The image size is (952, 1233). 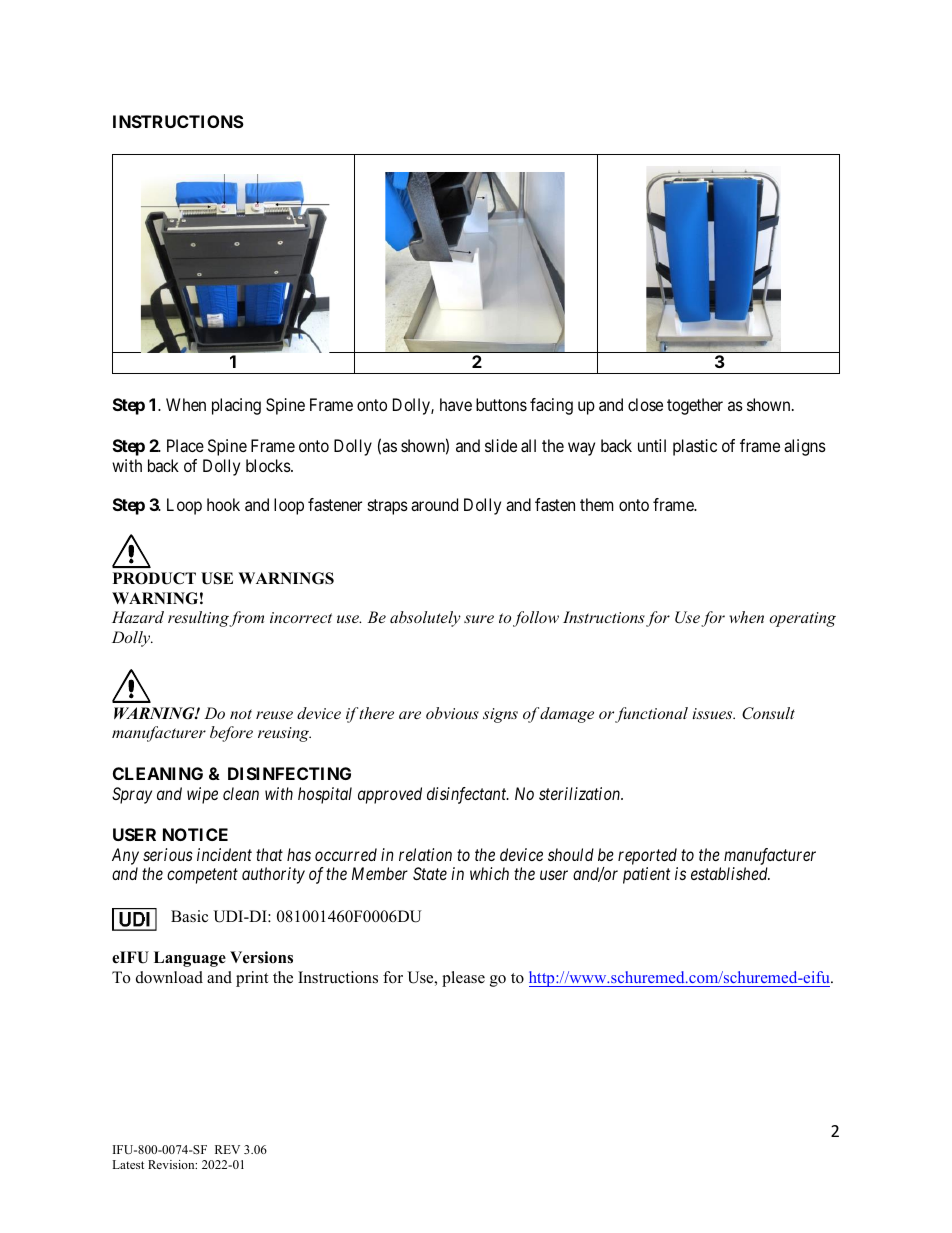 I want to click on sure, so click(x=479, y=619).
